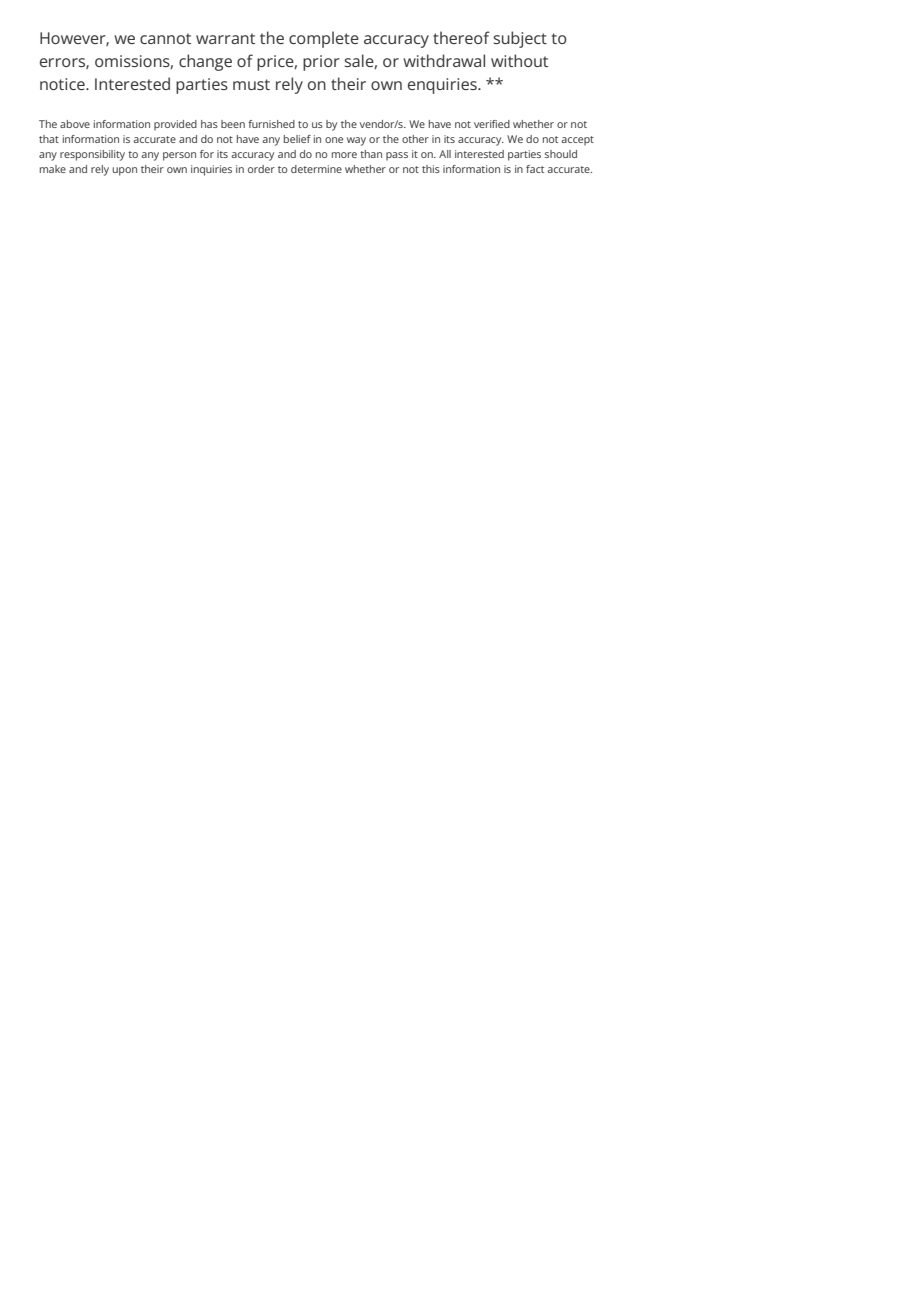 The width and height of the document is (924, 1303). I want to click on cannot, so click(165, 38).
